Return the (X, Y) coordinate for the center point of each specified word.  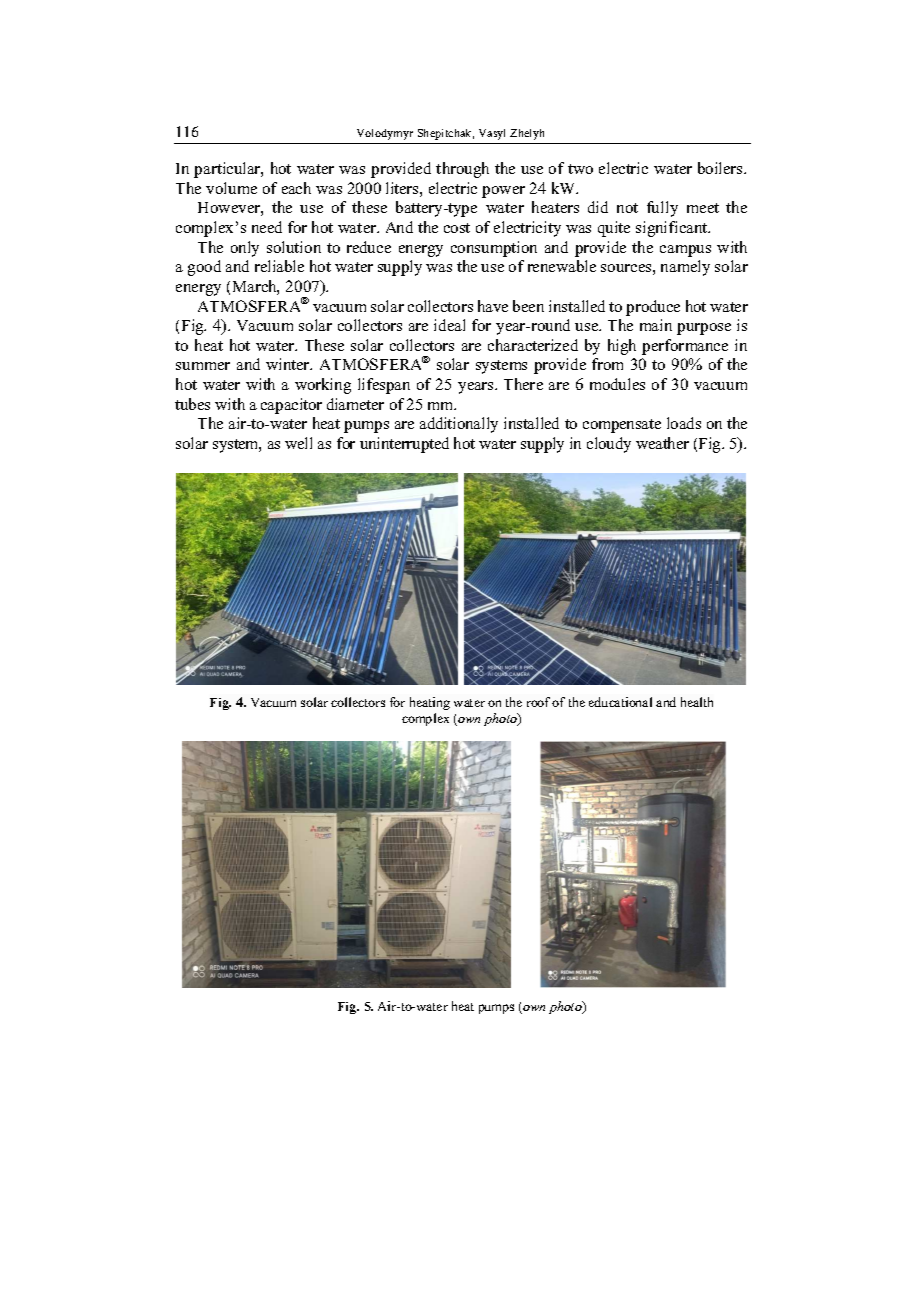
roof (538, 702)
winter (289, 364)
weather (662, 443)
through (462, 170)
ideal (449, 325)
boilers (721, 168)
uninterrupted (404, 445)
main (656, 325)
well (298, 443)
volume (231, 188)
